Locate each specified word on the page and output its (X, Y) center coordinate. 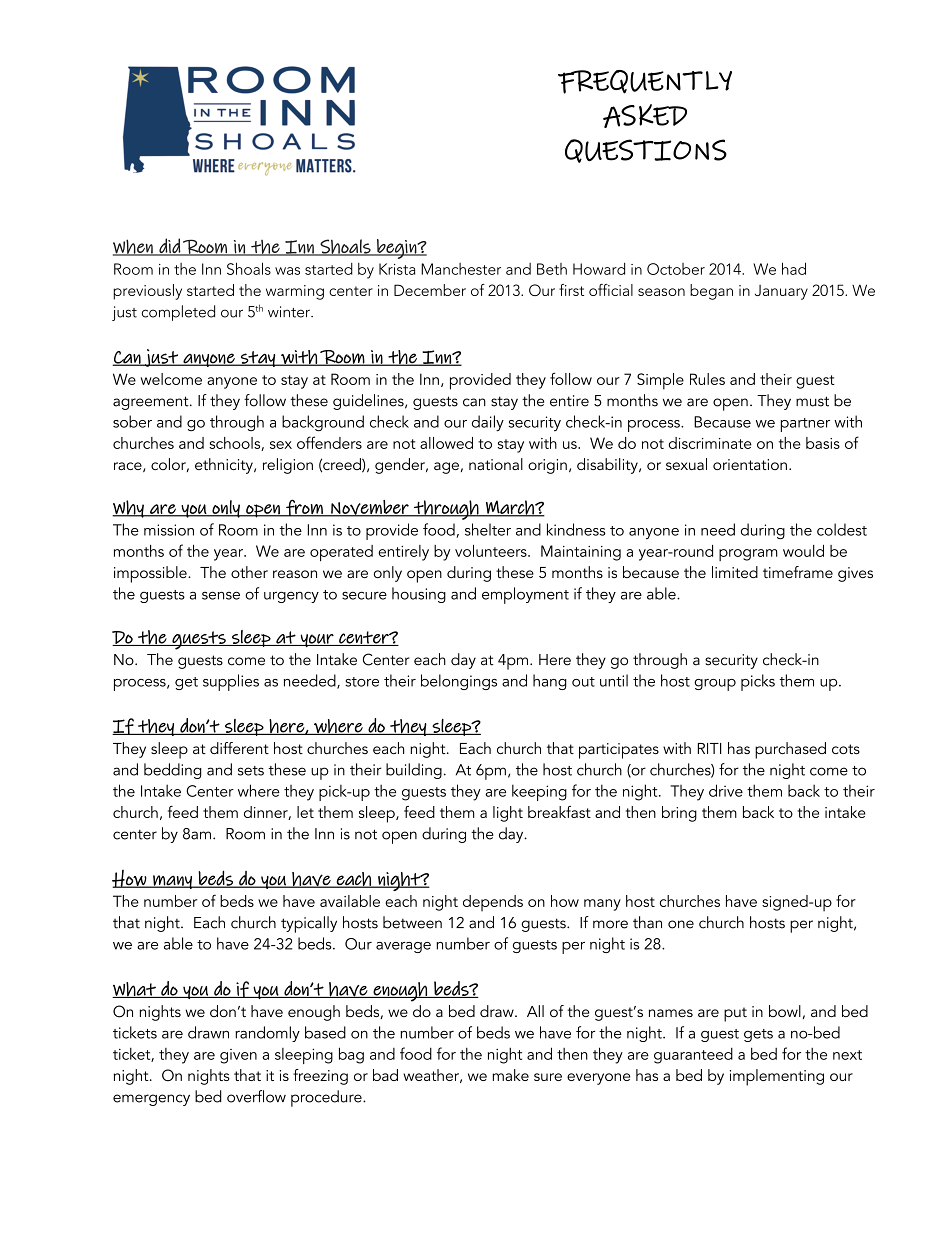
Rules (707, 379)
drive (726, 790)
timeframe (798, 572)
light (508, 814)
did (169, 247)
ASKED (645, 116)
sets (251, 771)
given (238, 1056)
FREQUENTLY (645, 82)
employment (525, 595)
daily (488, 423)
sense (221, 595)
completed (178, 313)
